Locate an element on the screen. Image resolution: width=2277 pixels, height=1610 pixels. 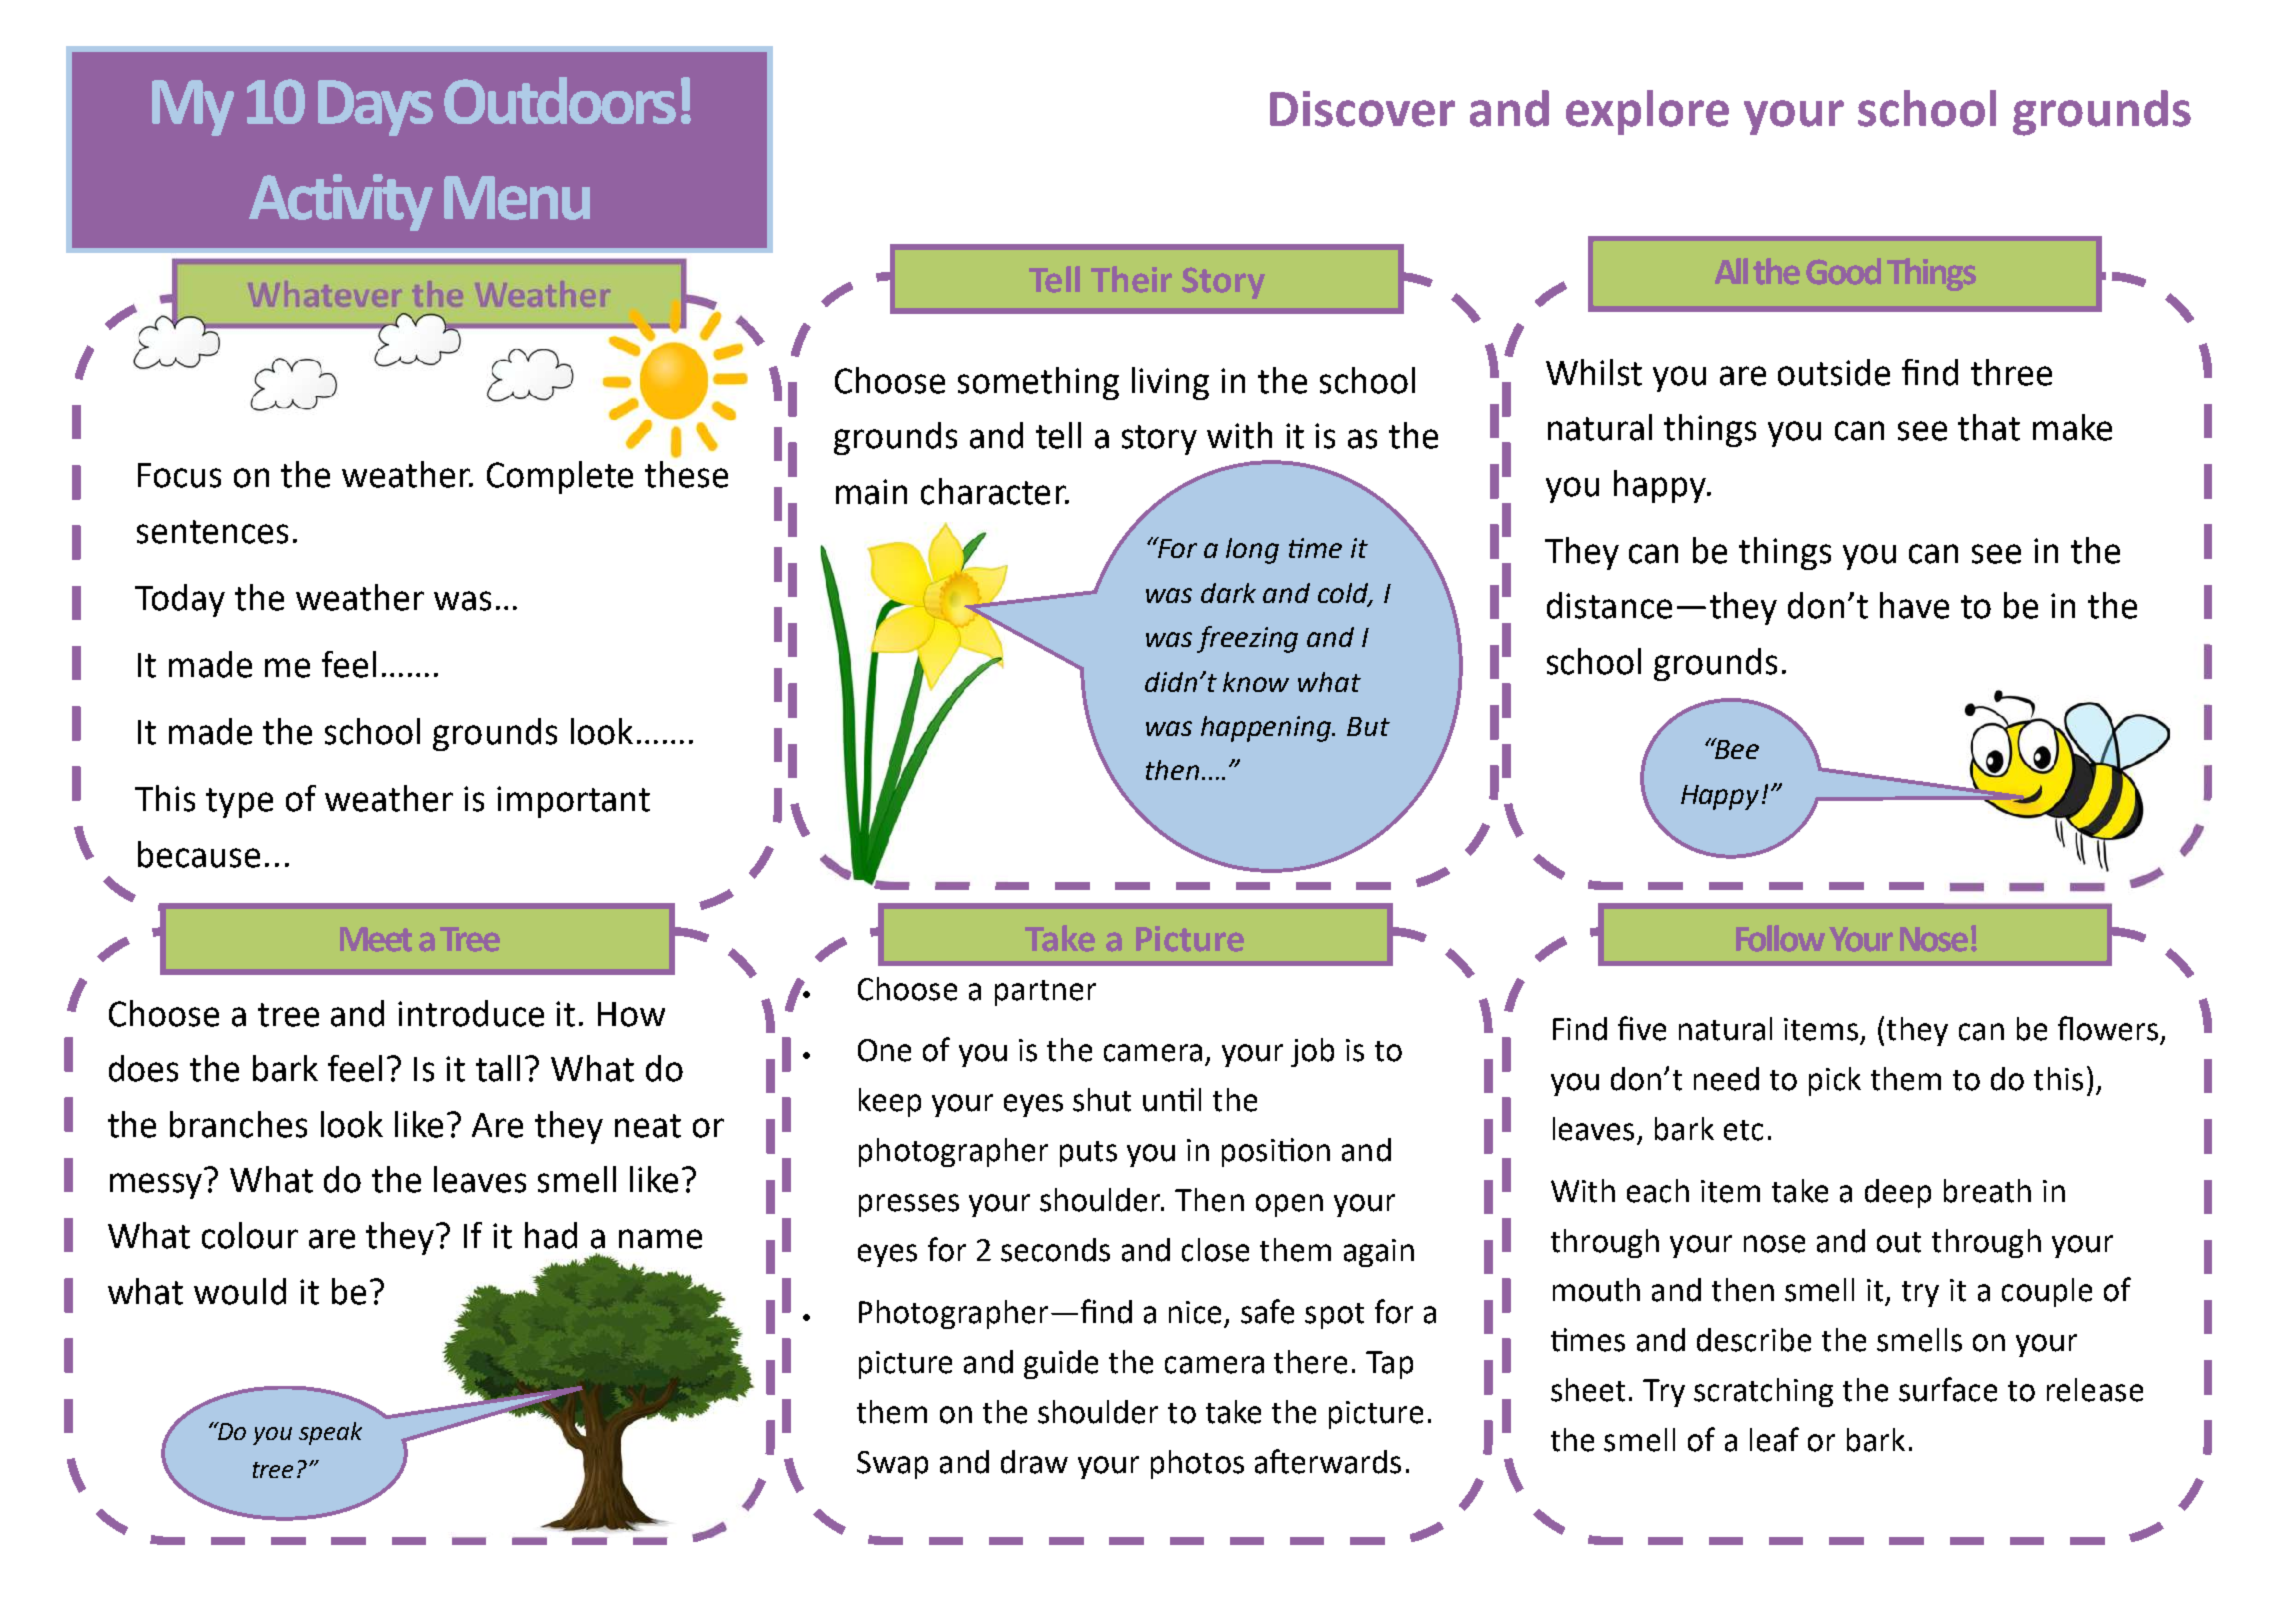
that is located at coordinates (1989, 427).
